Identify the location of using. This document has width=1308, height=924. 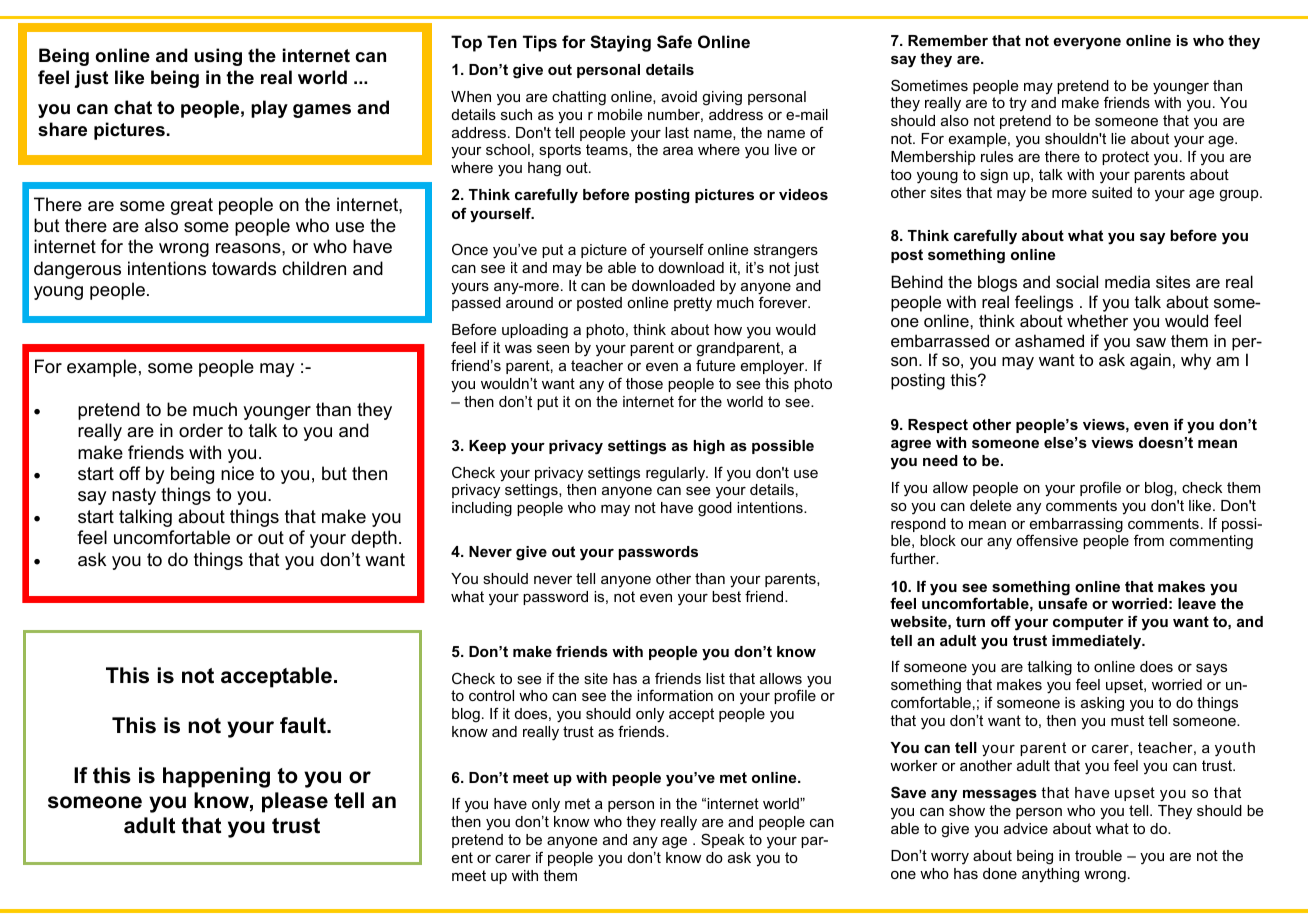
(218, 57).
